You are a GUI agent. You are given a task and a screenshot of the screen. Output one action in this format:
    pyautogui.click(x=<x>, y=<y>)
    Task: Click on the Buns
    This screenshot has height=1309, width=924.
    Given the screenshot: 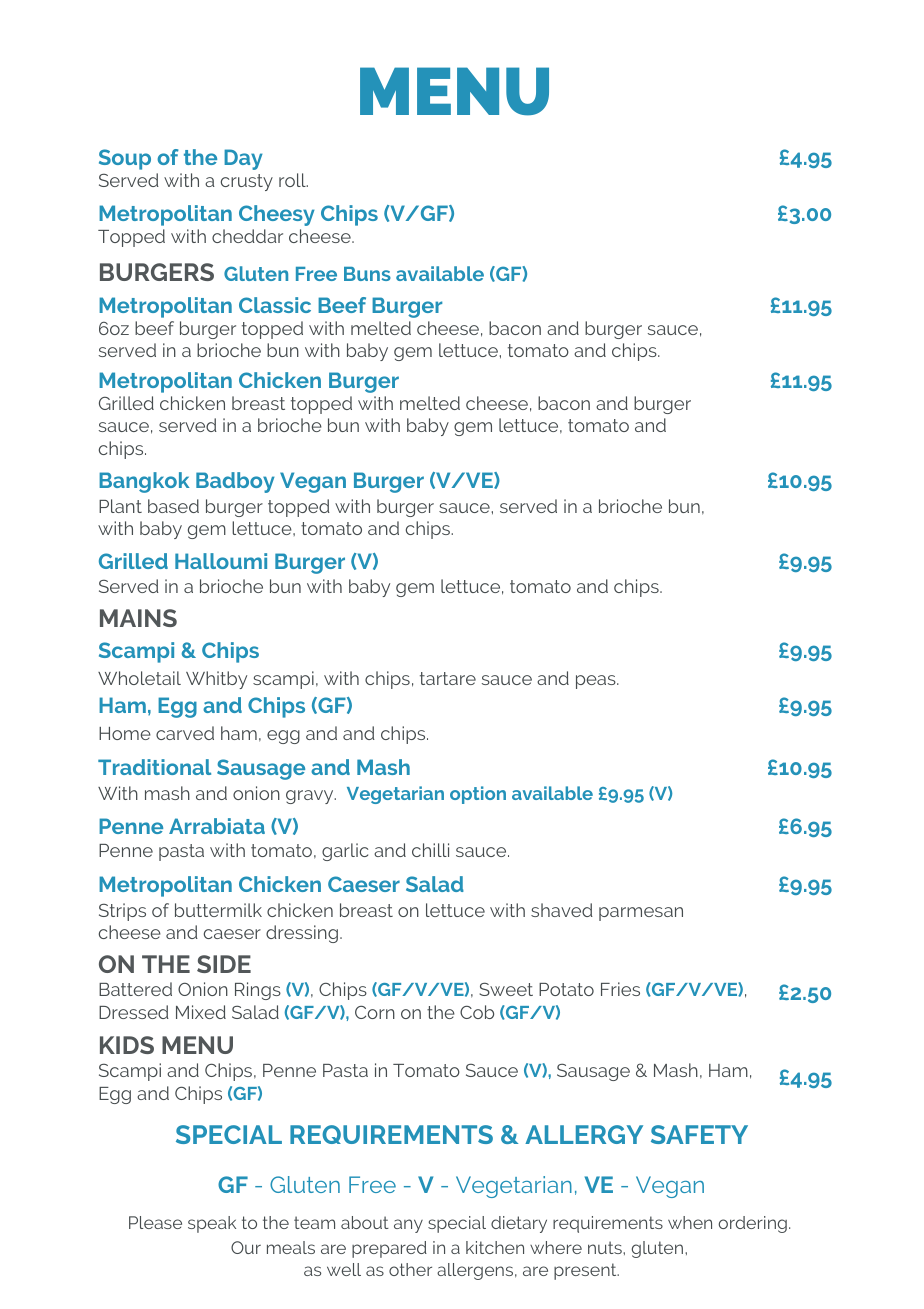 What is the action you would take?
    pyautogui.click(x=367, y=274)
